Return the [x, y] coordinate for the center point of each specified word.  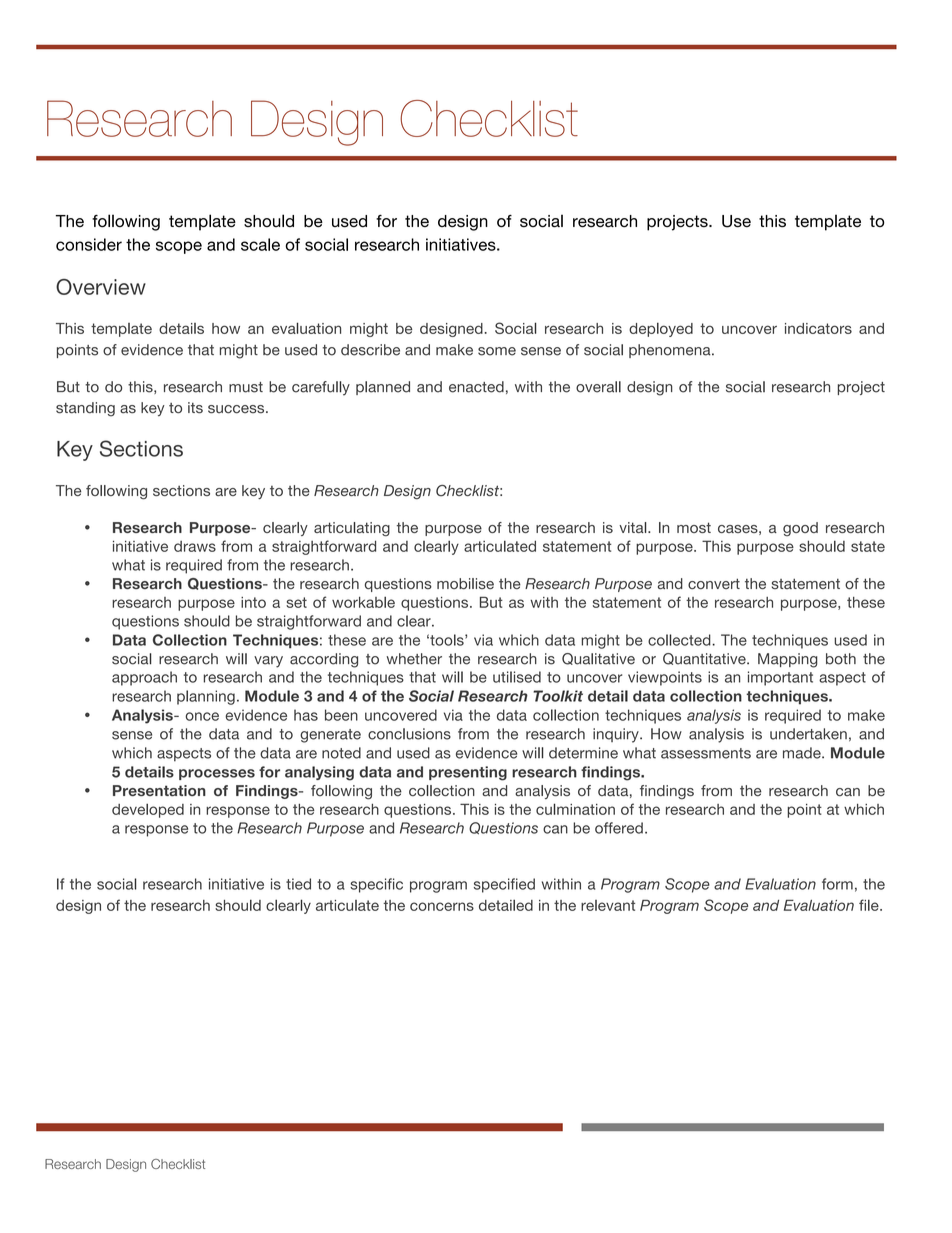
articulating [352, 529]
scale [260, 244]
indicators [818, 328]
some [497, 351]
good [800, 529]
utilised [517, 677]
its [195, 408]
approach [144, 678]
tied [298, 884]
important [780, 678]
